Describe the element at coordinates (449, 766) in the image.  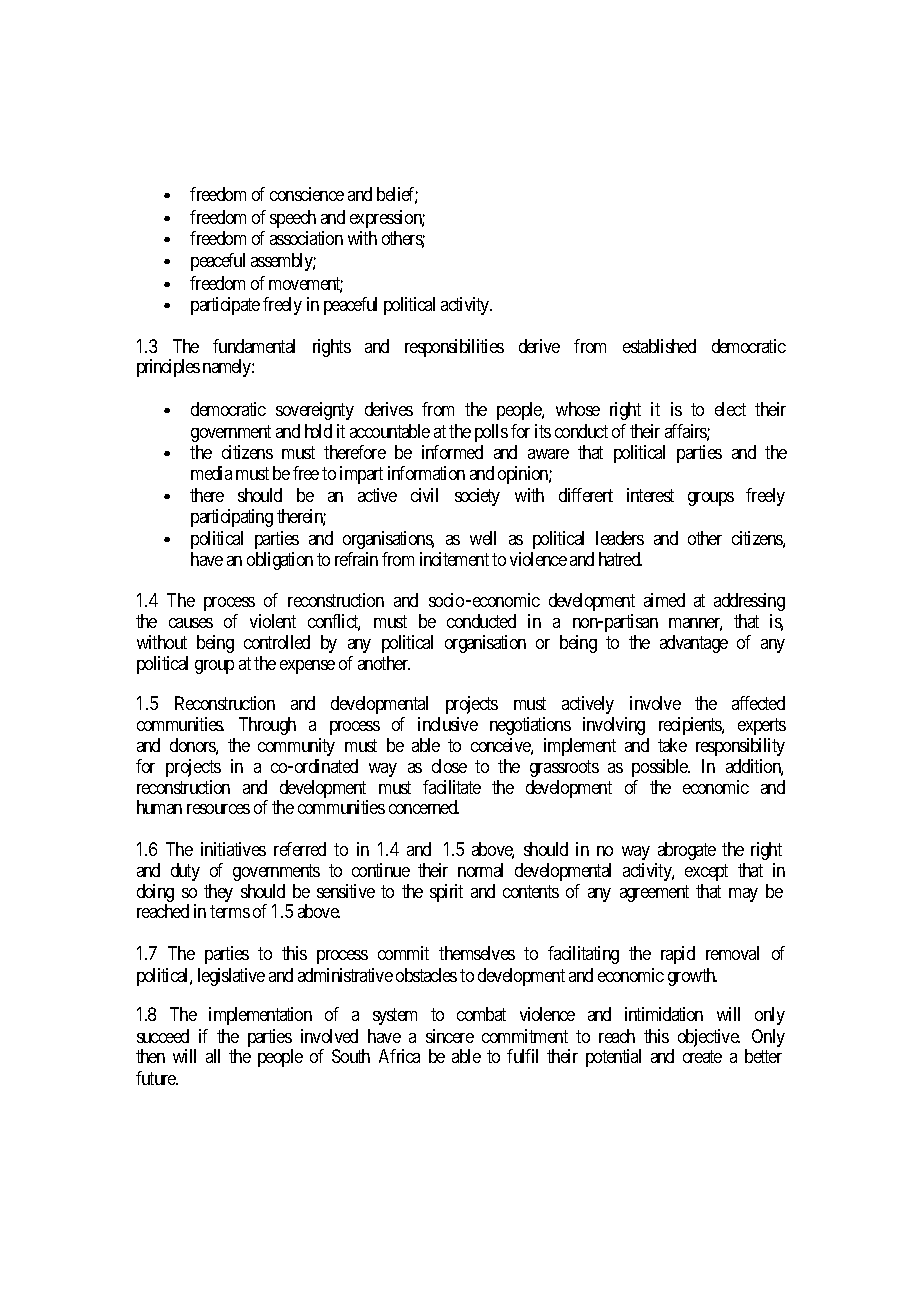
I see `close` at that location.
